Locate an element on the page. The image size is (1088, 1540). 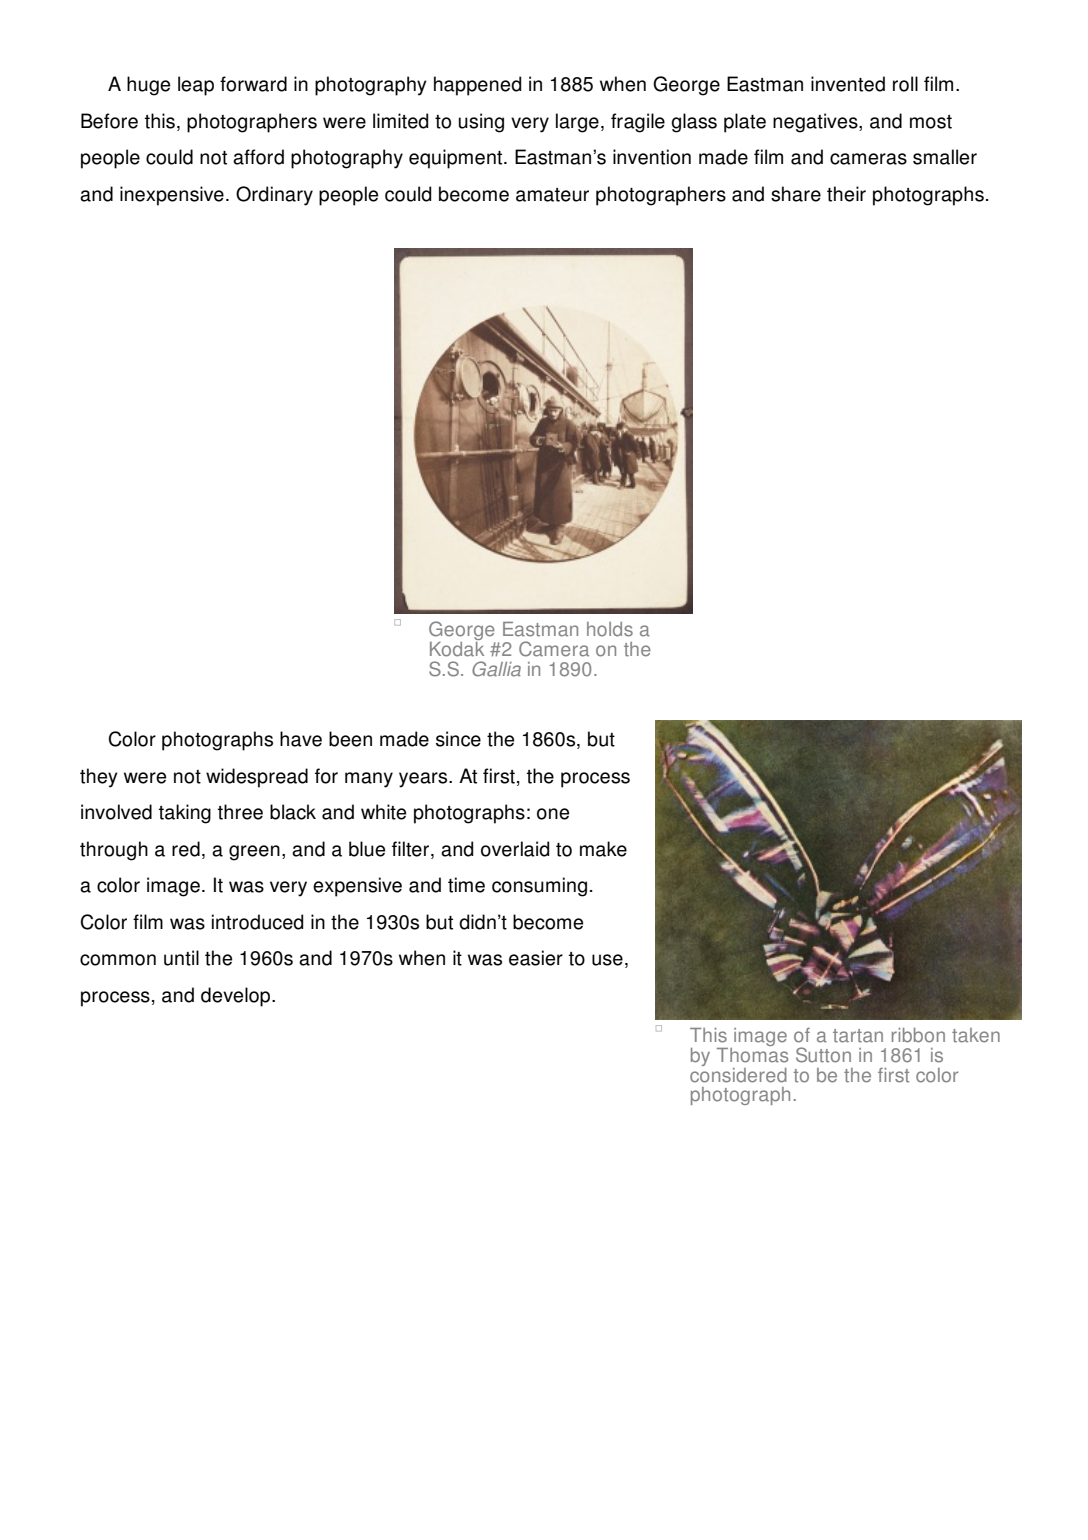
widespread is located at coordinates (257, 778).
